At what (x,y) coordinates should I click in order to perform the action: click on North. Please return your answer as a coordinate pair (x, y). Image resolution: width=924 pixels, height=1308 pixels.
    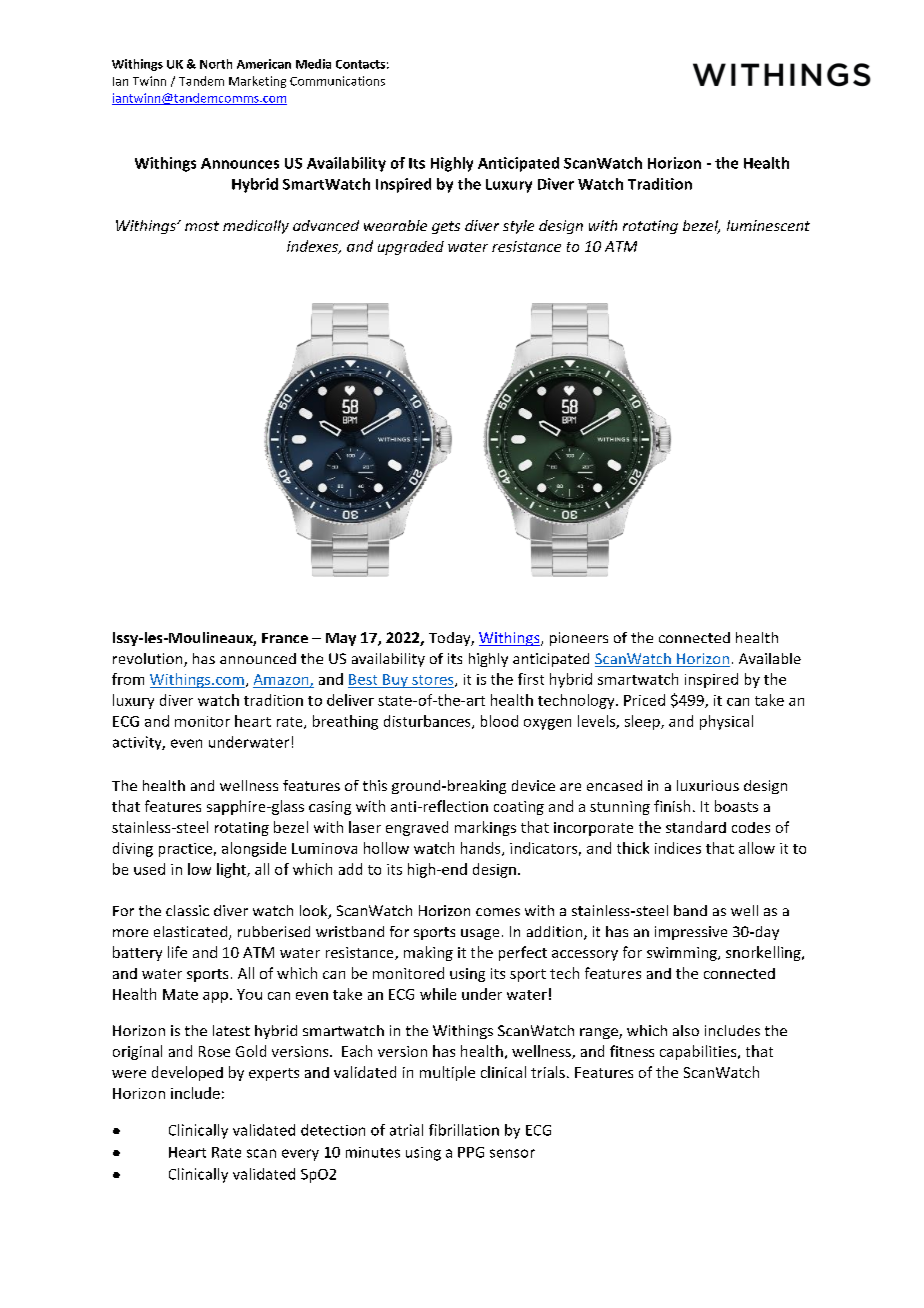
    Looking at the image, I should click on (216, 64).
